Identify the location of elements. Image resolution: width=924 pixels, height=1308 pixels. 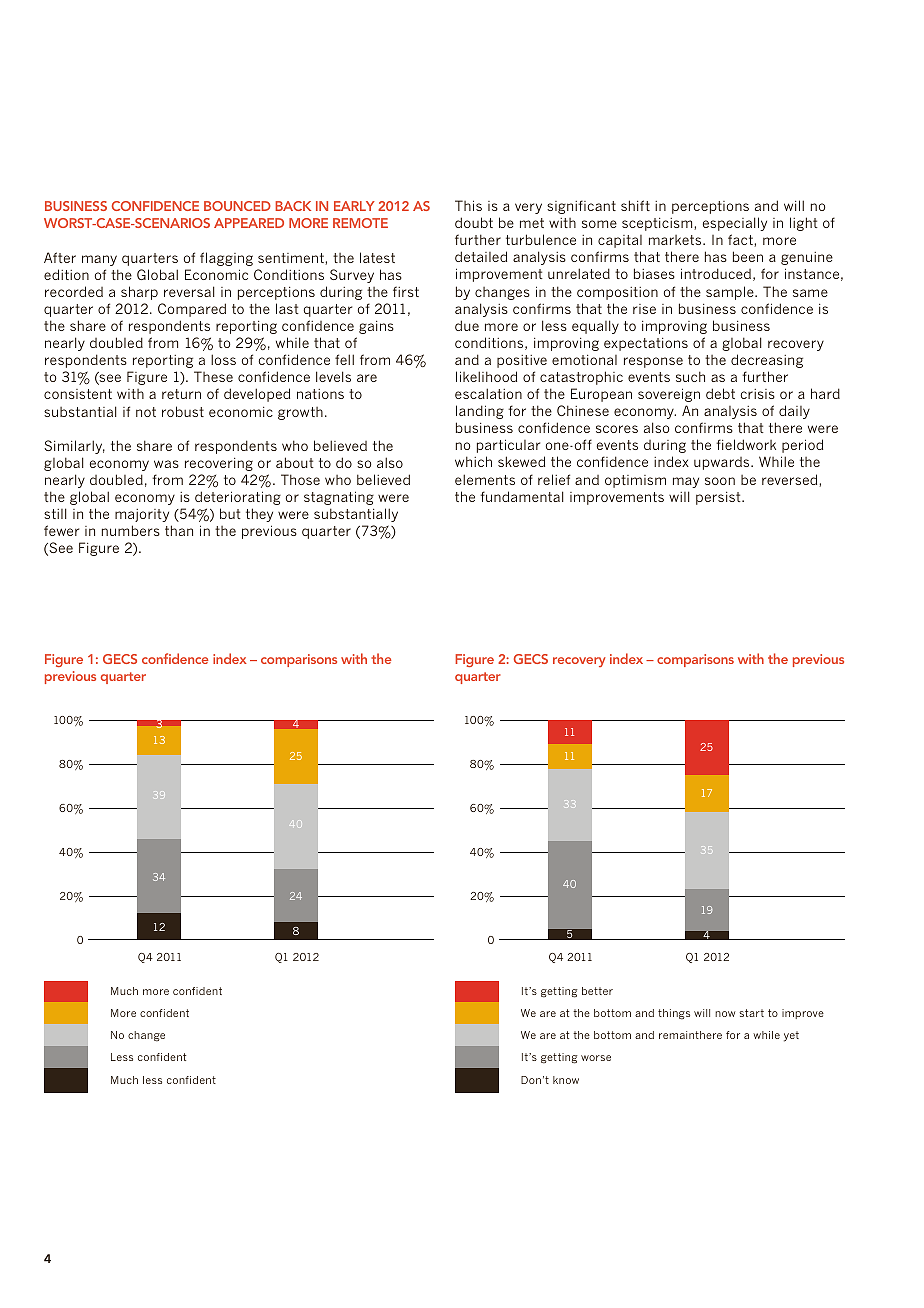
(485, 479).
